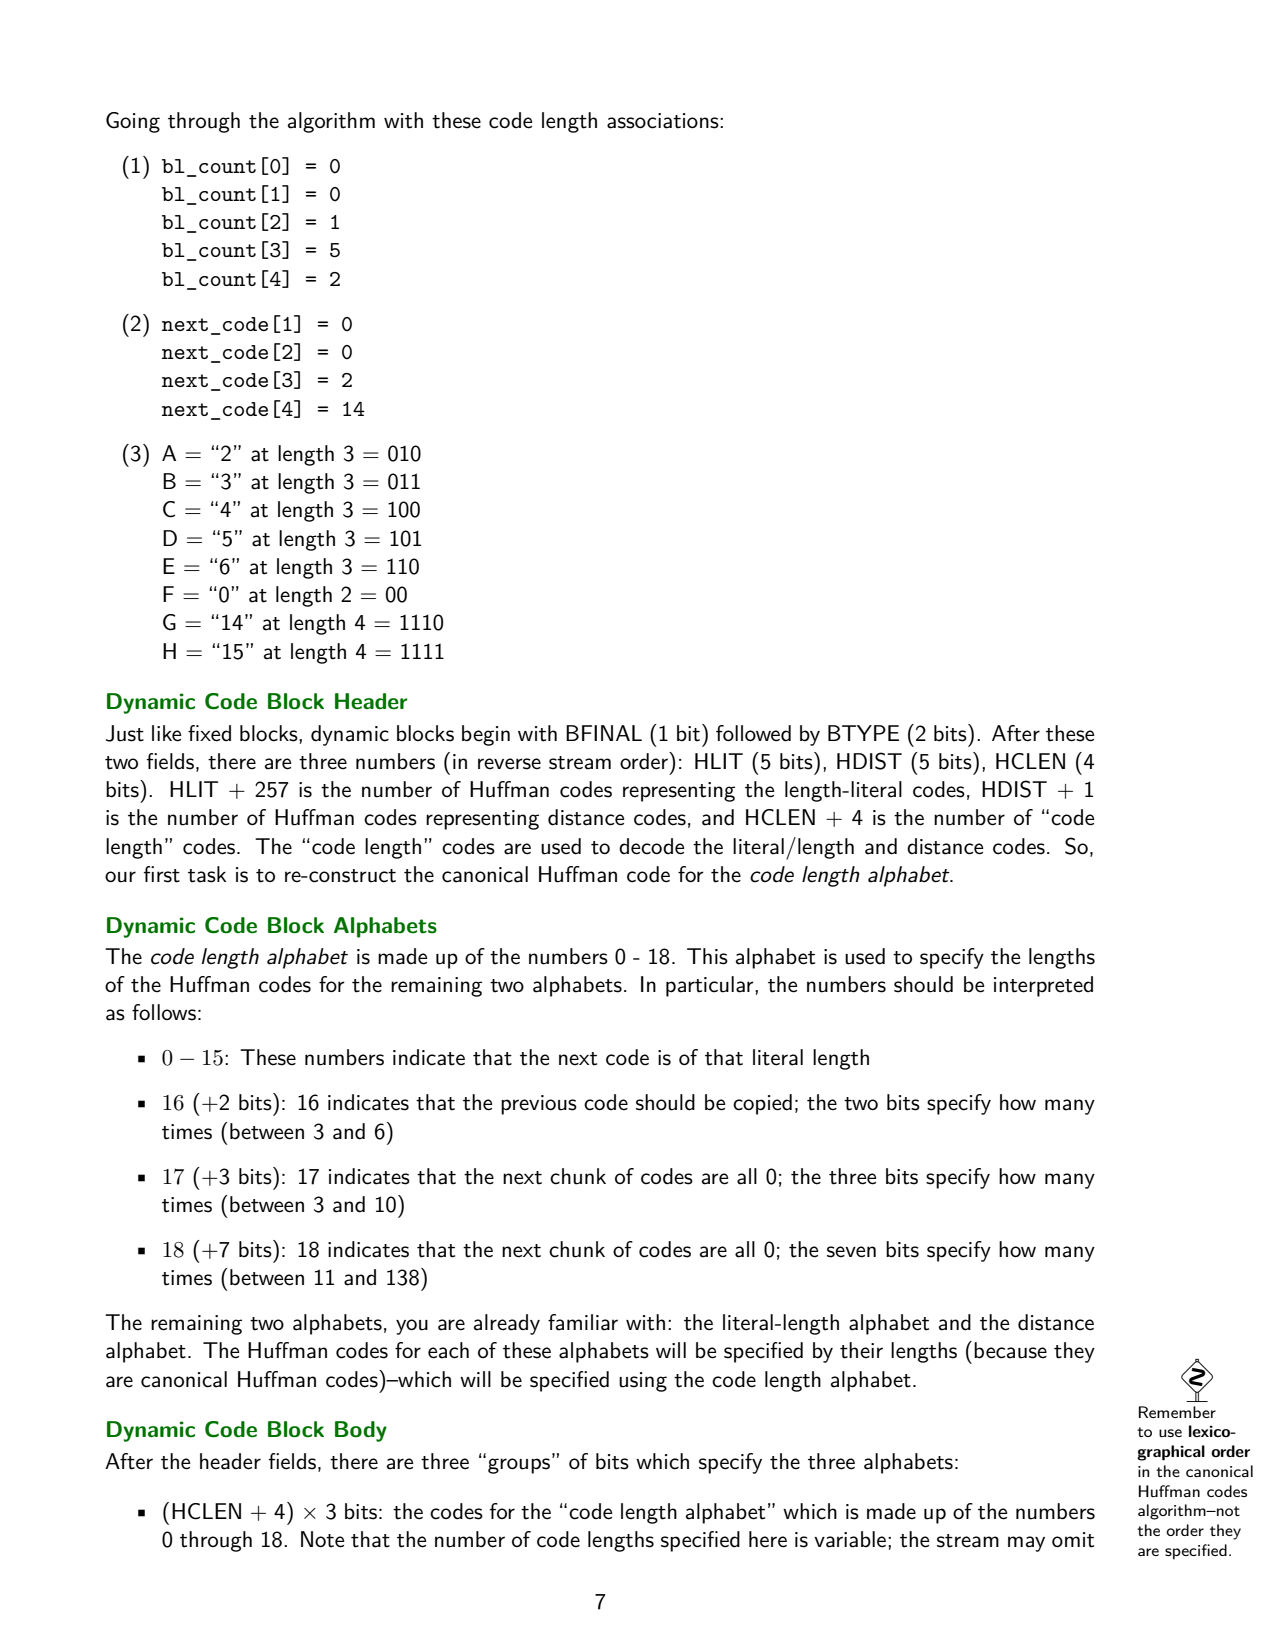  What do you see at coordinates (1043, 986) in the document?
I see `interpreted` at bounding box center [1043, 986].
